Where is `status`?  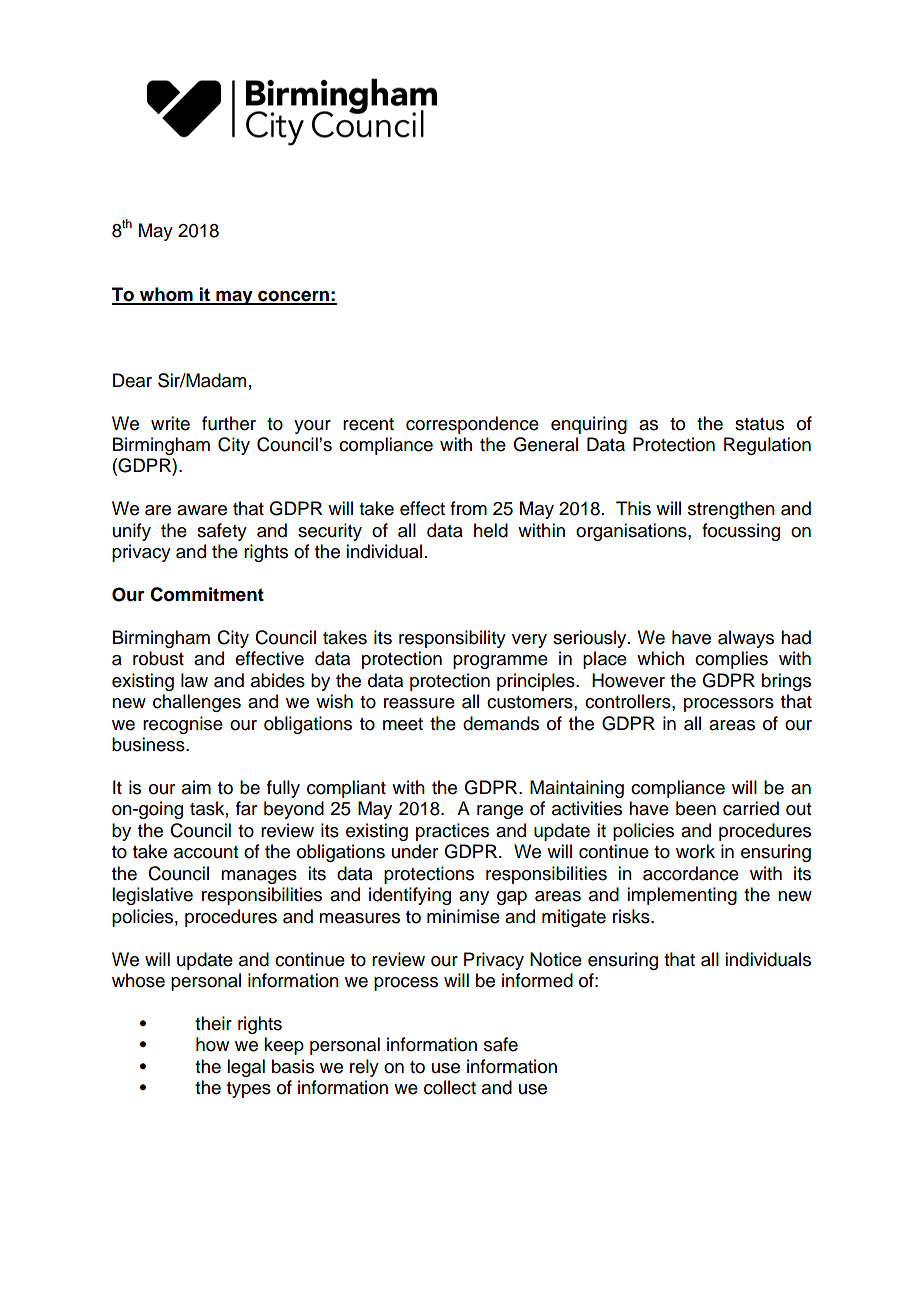 status is located at coordinates (759, 424).
